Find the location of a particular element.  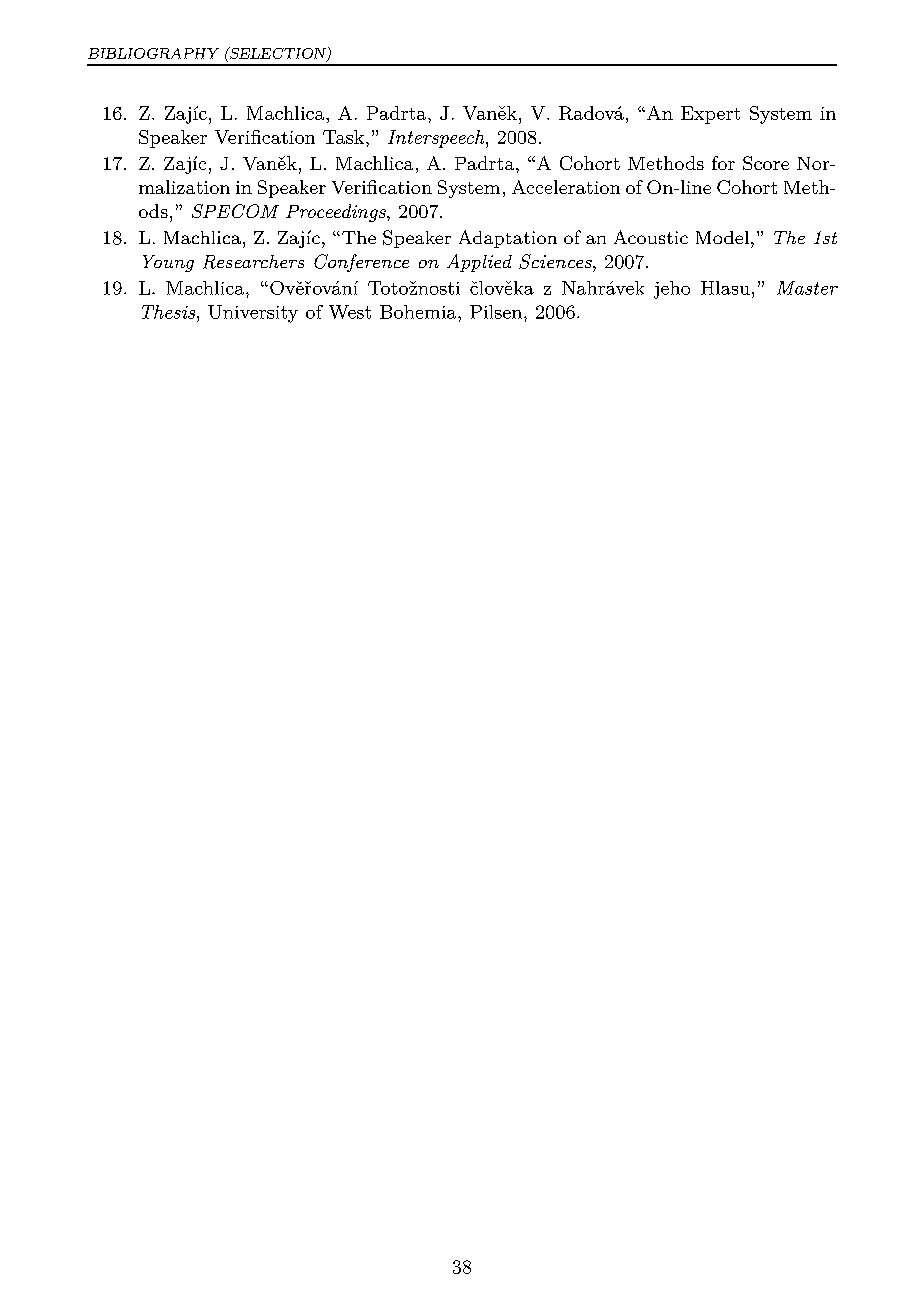

BIBLIOGRAPHY is located at coordinates (153, 53).
